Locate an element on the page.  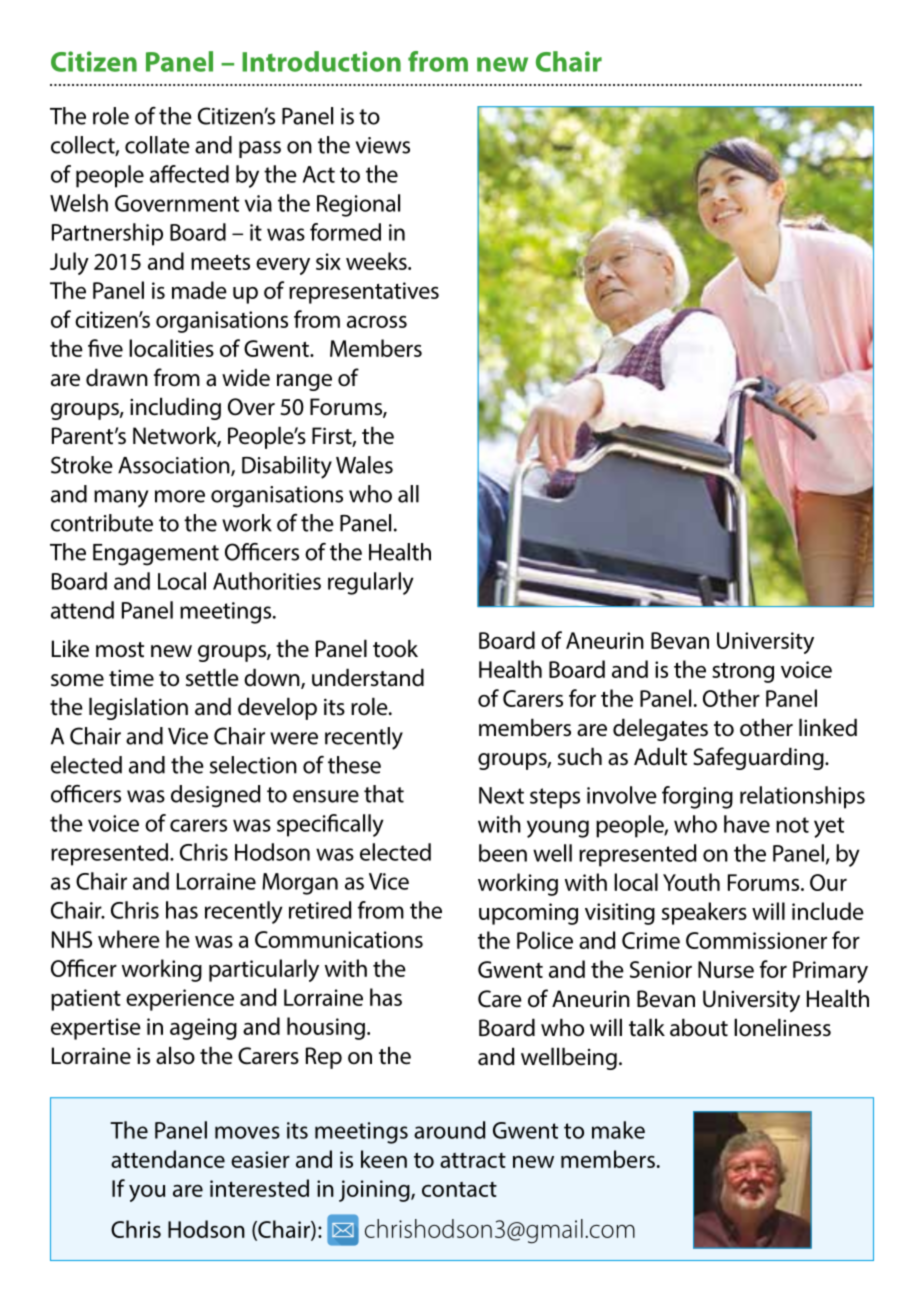
most is located at coordinates (120, 650).
